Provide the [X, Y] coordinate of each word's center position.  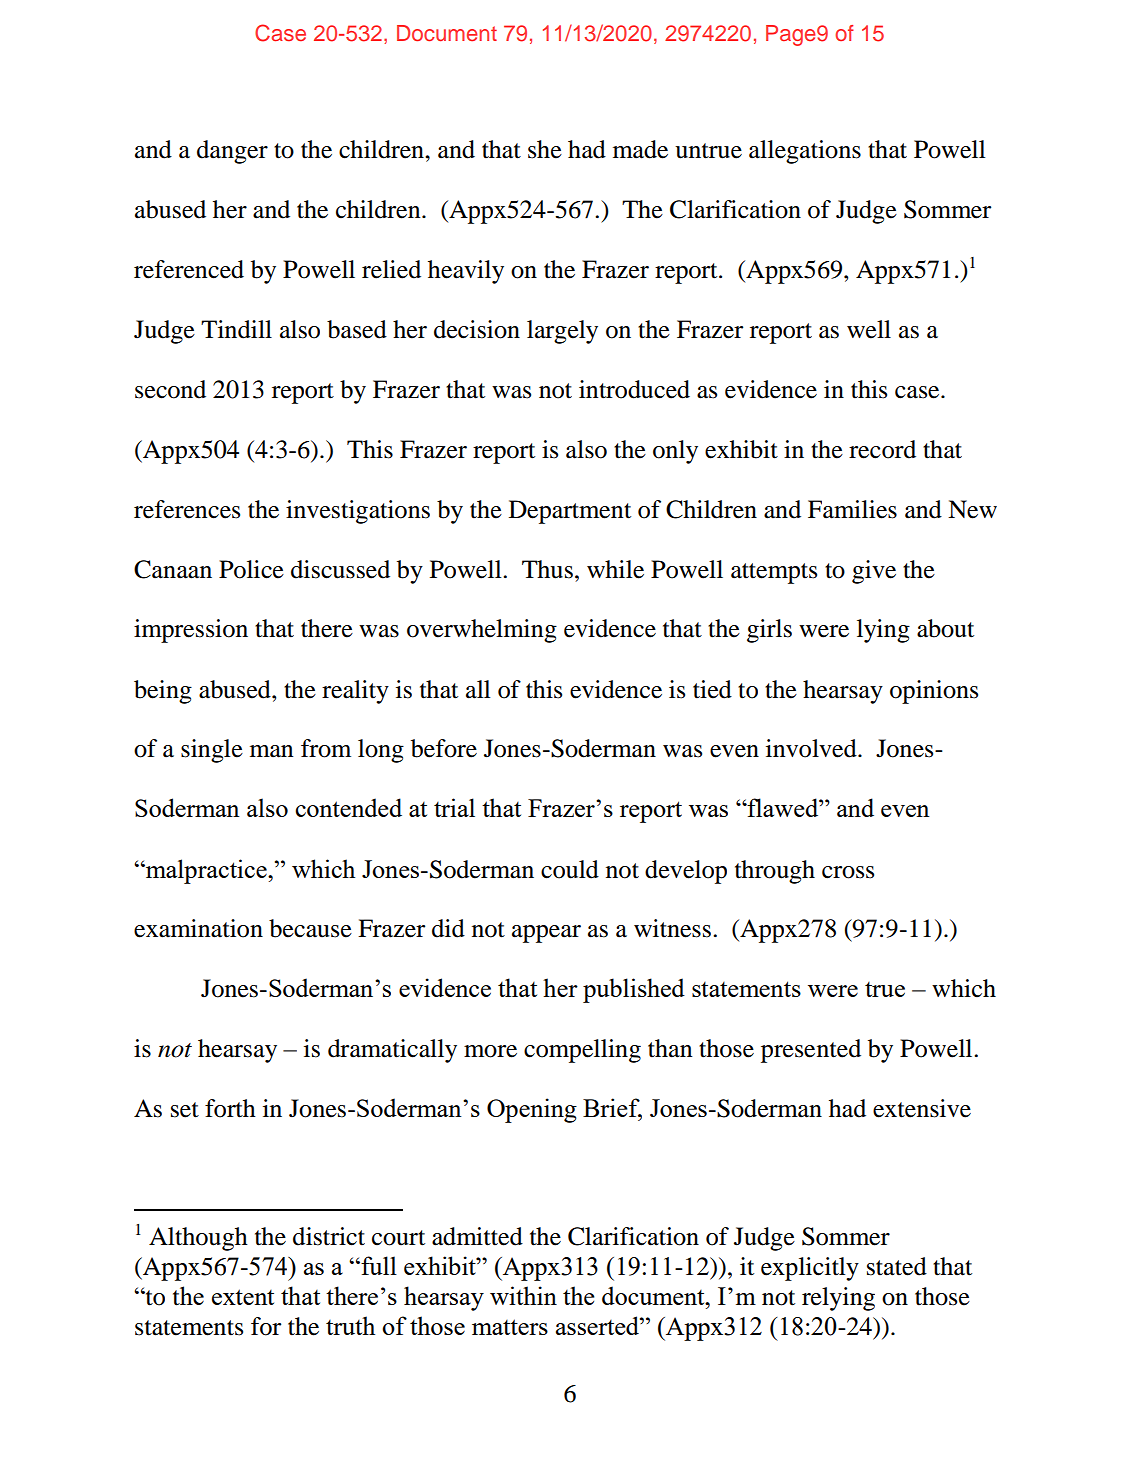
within [523, 1295]
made [640, 149]
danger [232, 152]
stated [897, 1266]
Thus [547, 569]
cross [848, 872]
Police [251, 569]
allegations [805, 152]
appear [546, 934]
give [874, 572]
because [310, 928]
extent [243, 1297]
